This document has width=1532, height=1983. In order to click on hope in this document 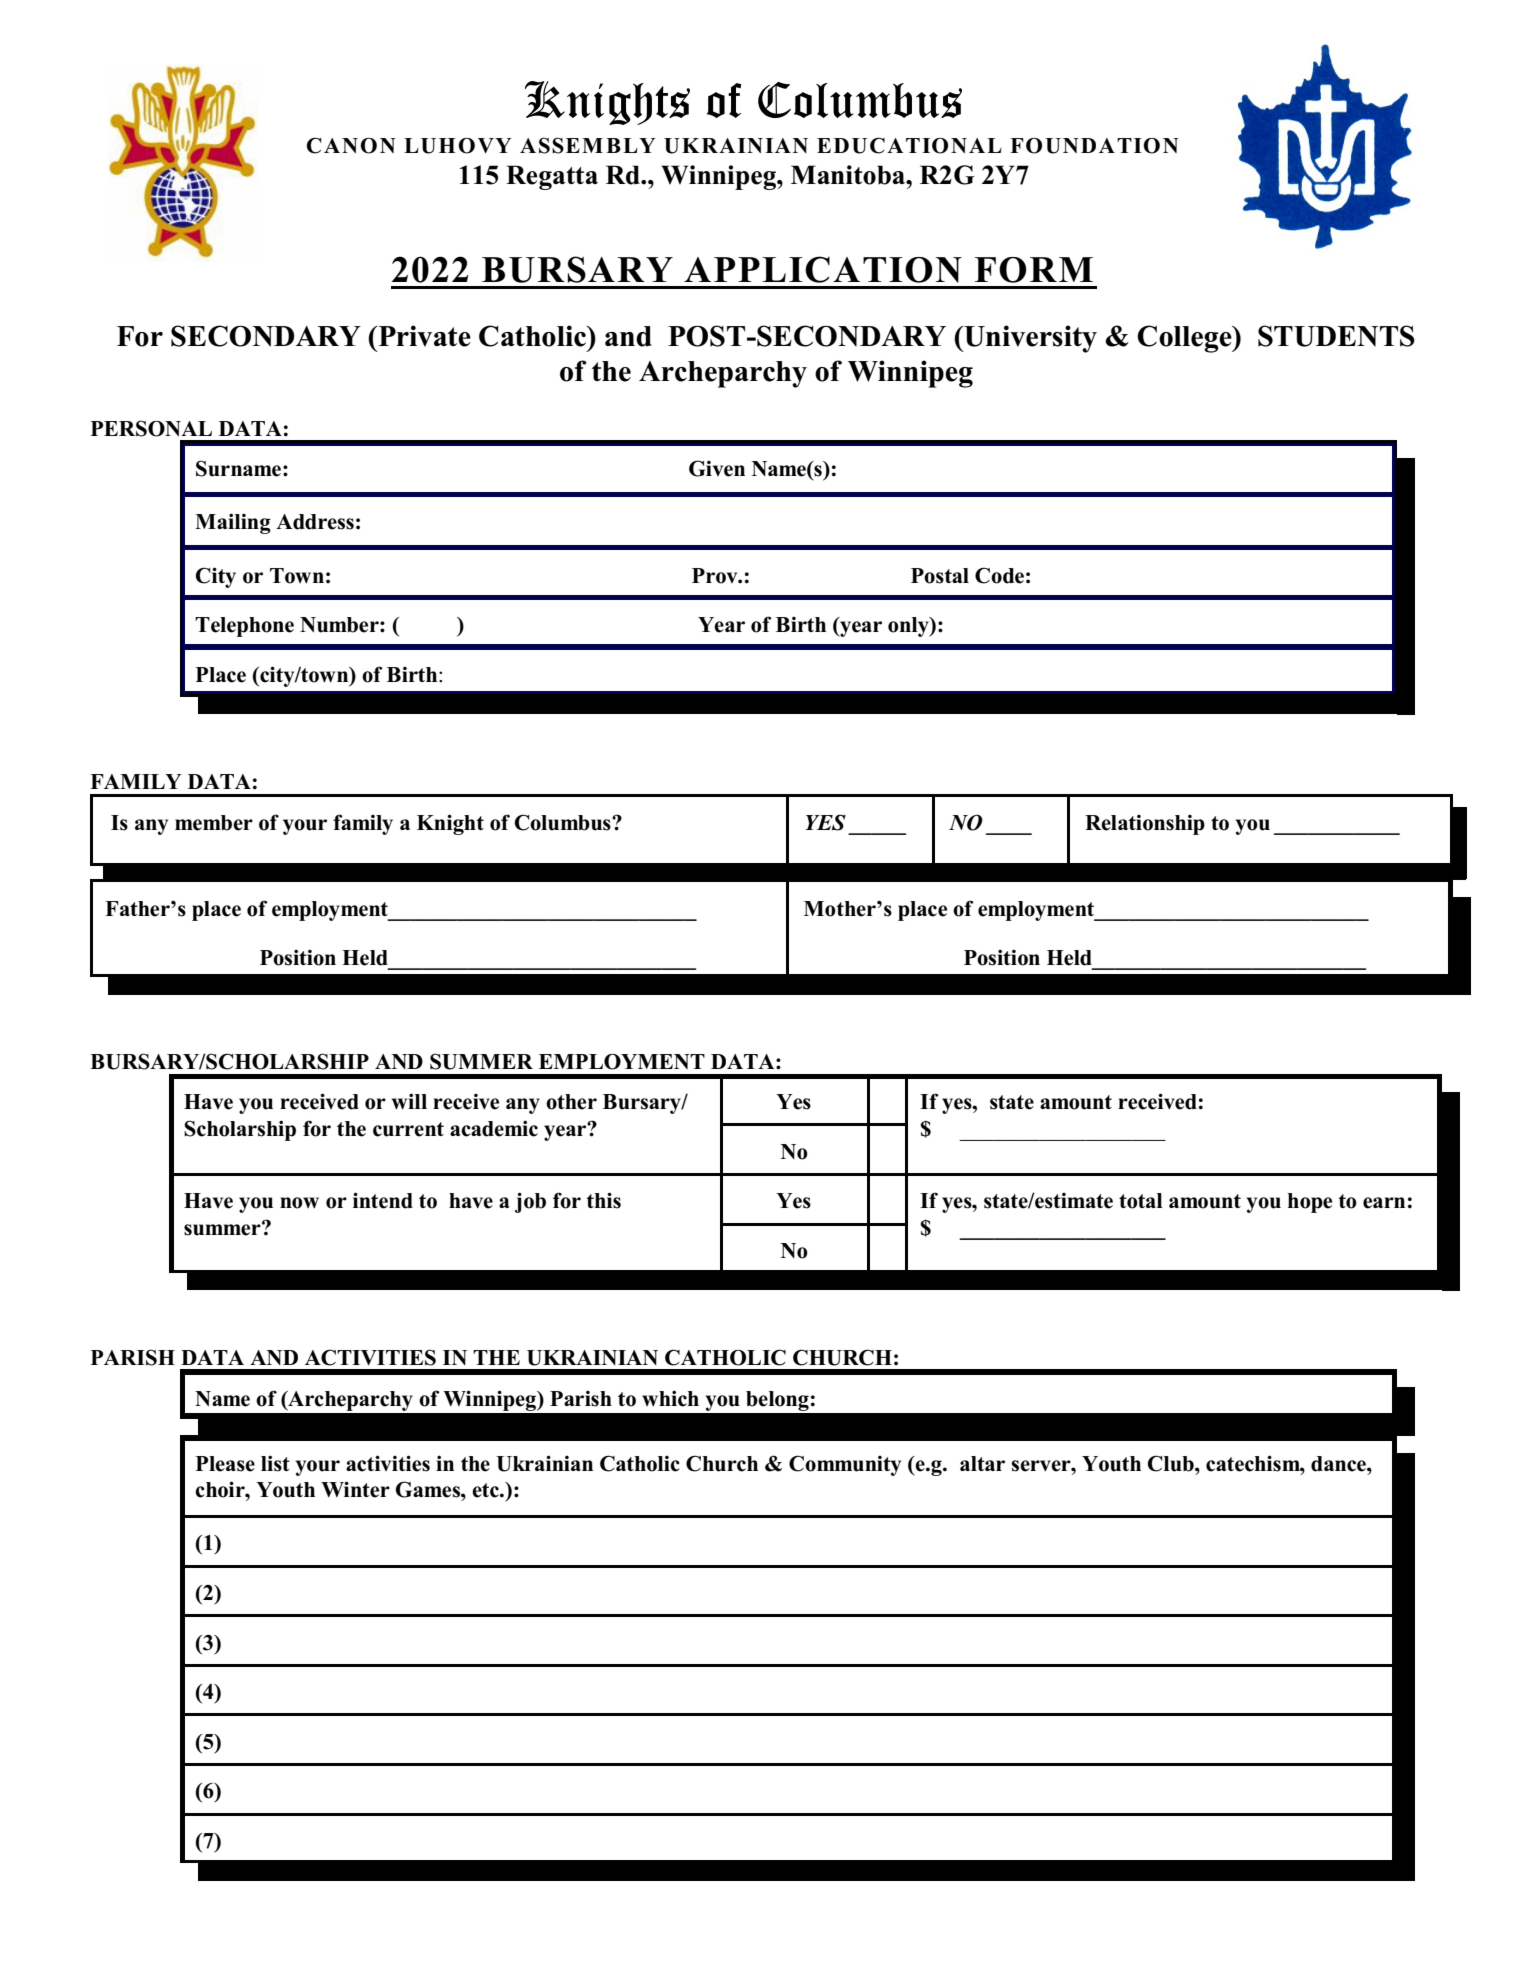, I will do `click(1310, 1203)`.
